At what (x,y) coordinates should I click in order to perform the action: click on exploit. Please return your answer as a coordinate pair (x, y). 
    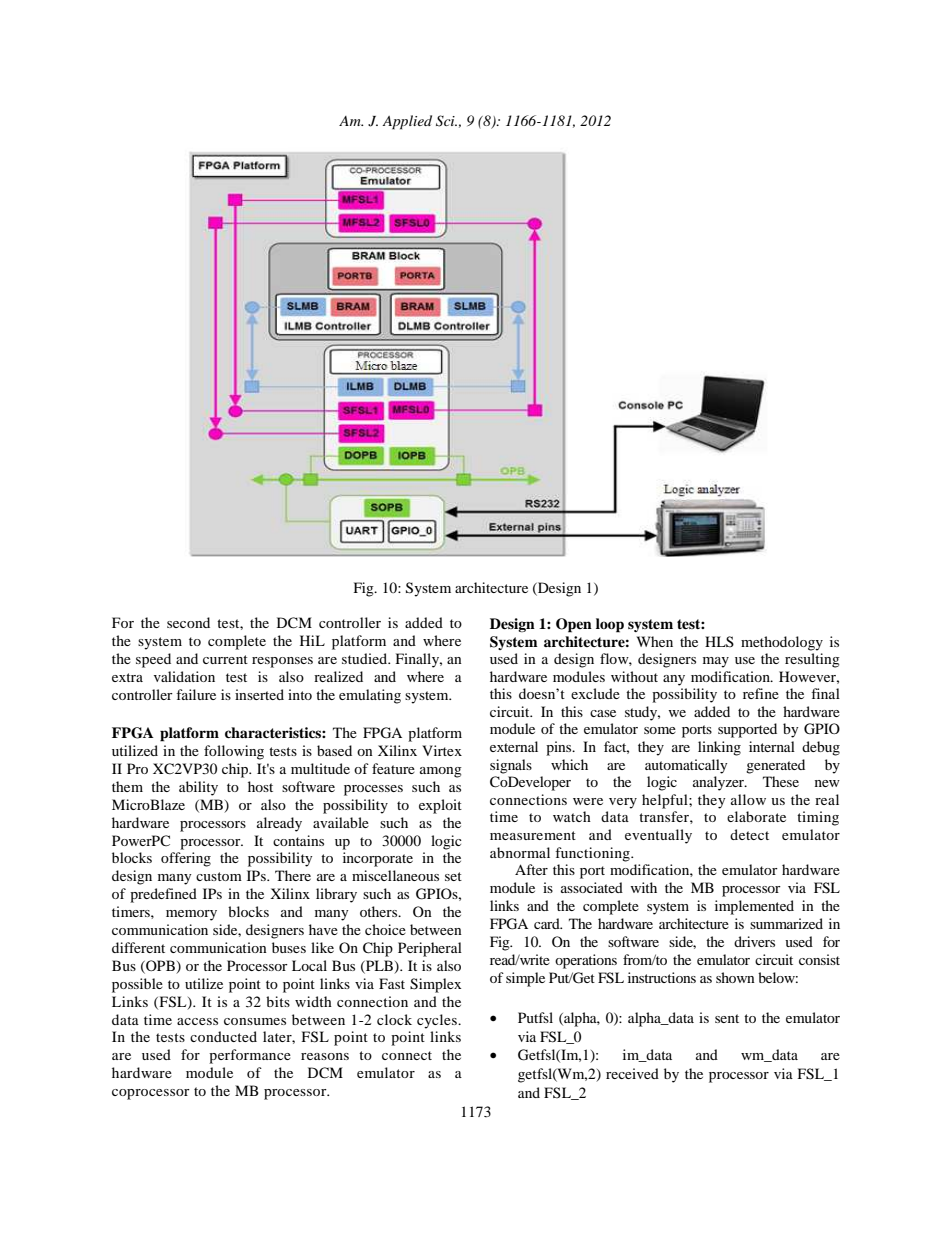
    Looking at the image, I should click on (440, 806).
